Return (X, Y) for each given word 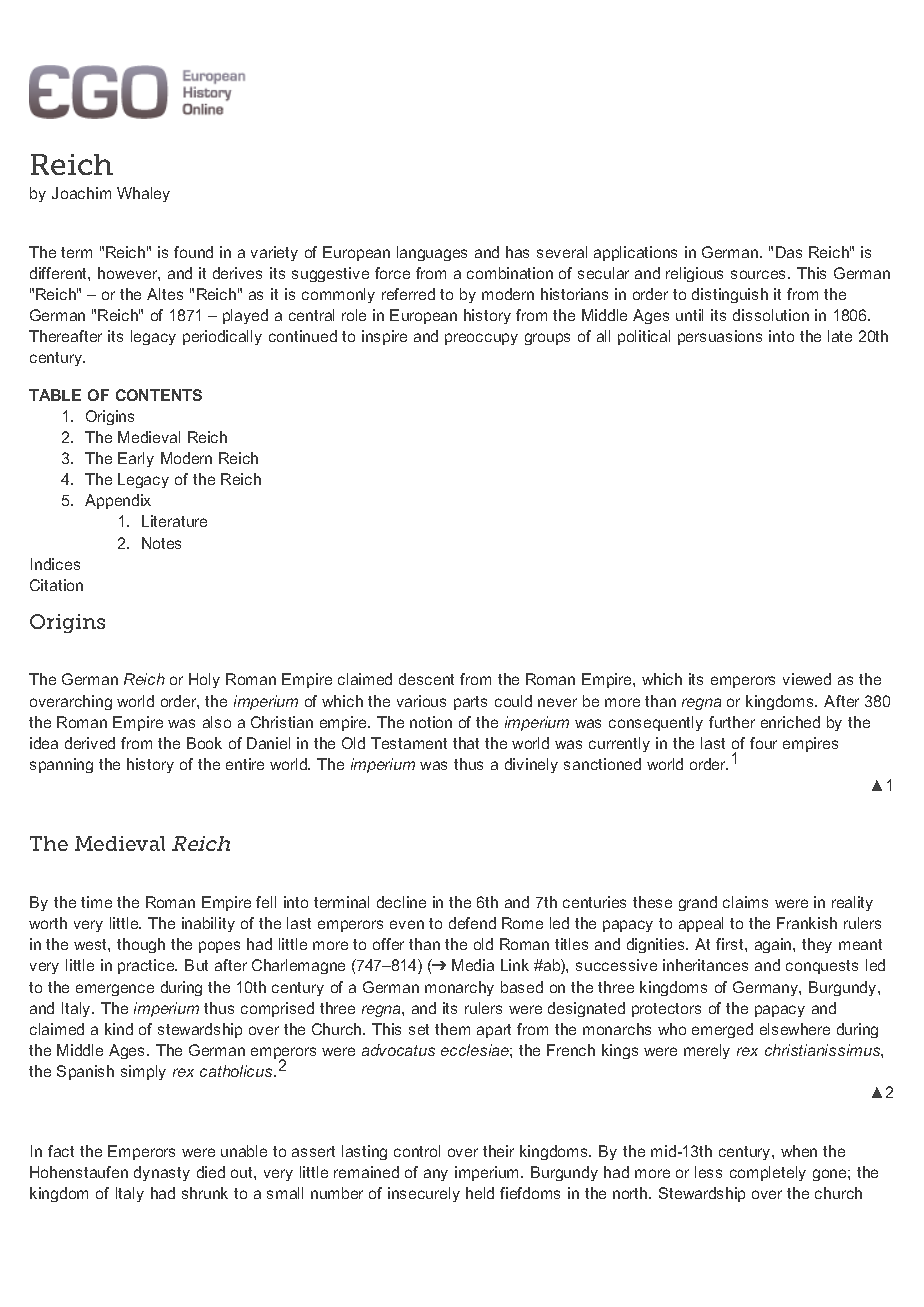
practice (147, 966)
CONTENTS (159, 395)
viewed (807, 679)
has (517, 252)
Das (789, 252)
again (774, 945)
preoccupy (481, 339)
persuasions (720, 337)
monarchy (459, 988)
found (193, 252)
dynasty (162, 1173)
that (466, 743)
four (763, 743)
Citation (56, 585)
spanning (61, 765)
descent (426, 679)
